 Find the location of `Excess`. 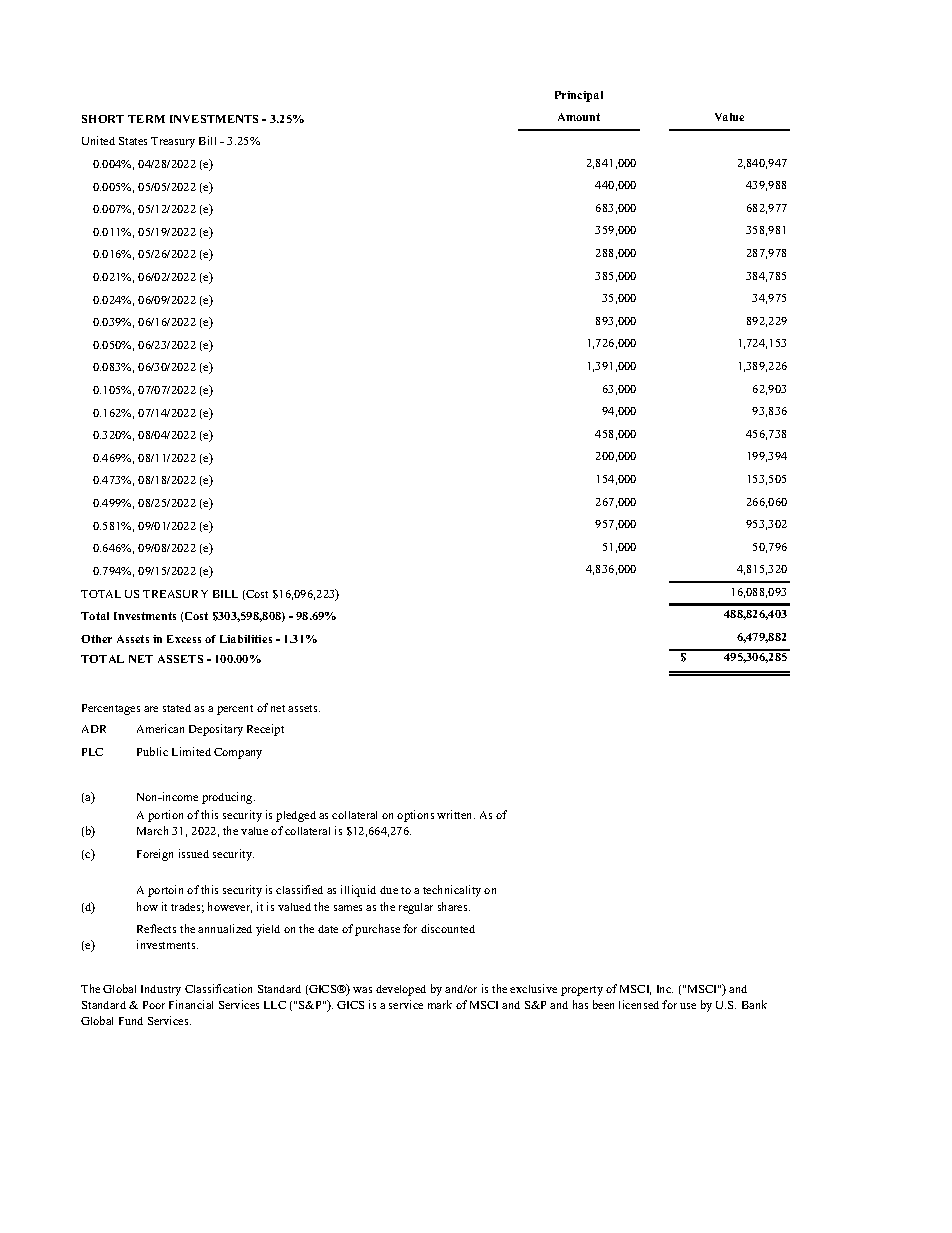

Excess is located at coordinates (184, 639).
